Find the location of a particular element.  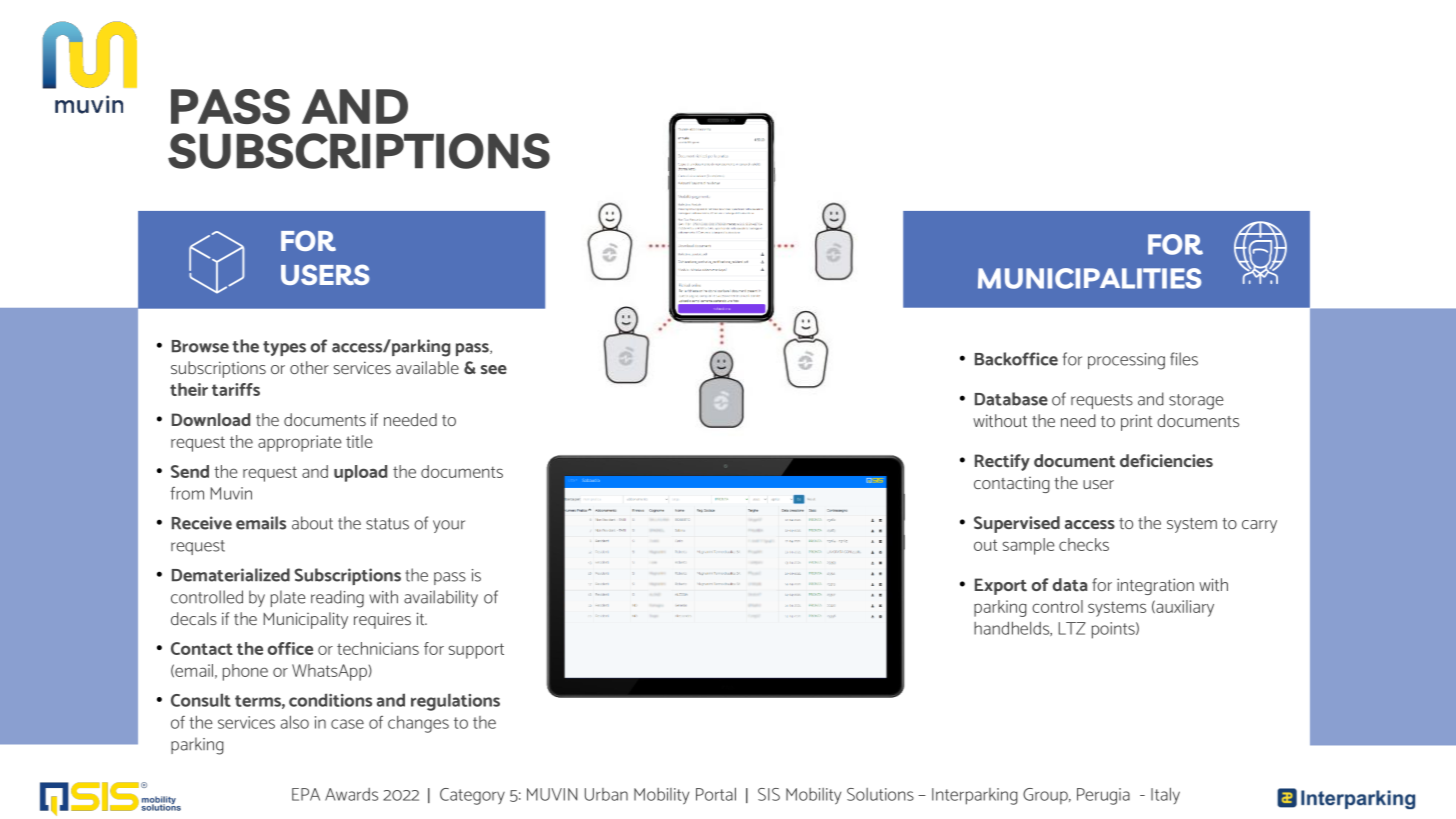

Portal is located at coordinates (716, 794).
